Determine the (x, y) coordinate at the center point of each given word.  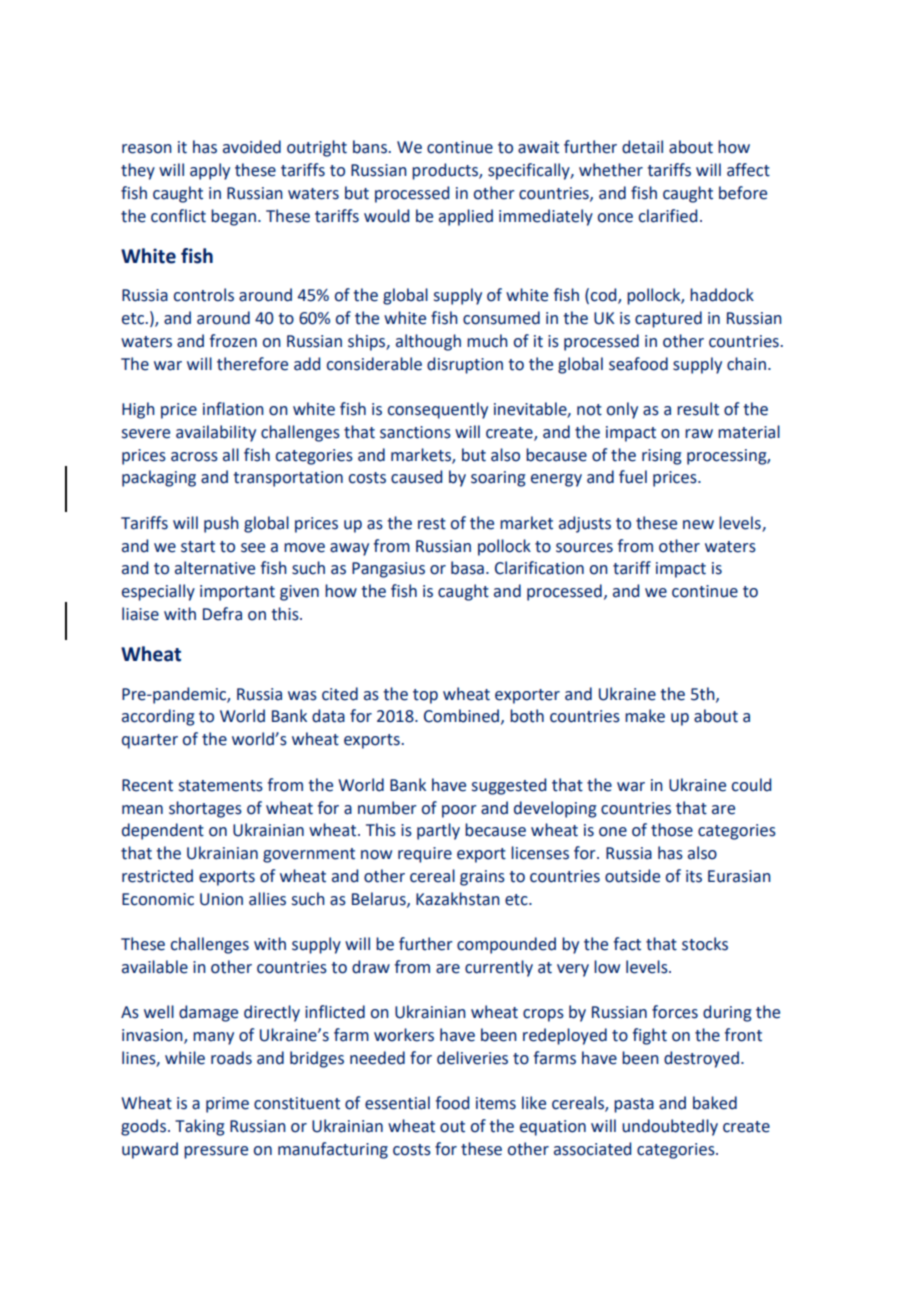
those (672, 830)
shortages (205, 809)
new (698, 525)
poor (459, 811)
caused (416, 477)
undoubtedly (670, 1127)
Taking (200, 1127)
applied (466, 217)
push (221, 524)
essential (397, 1103)
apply (210, 171)
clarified (668, 216)
